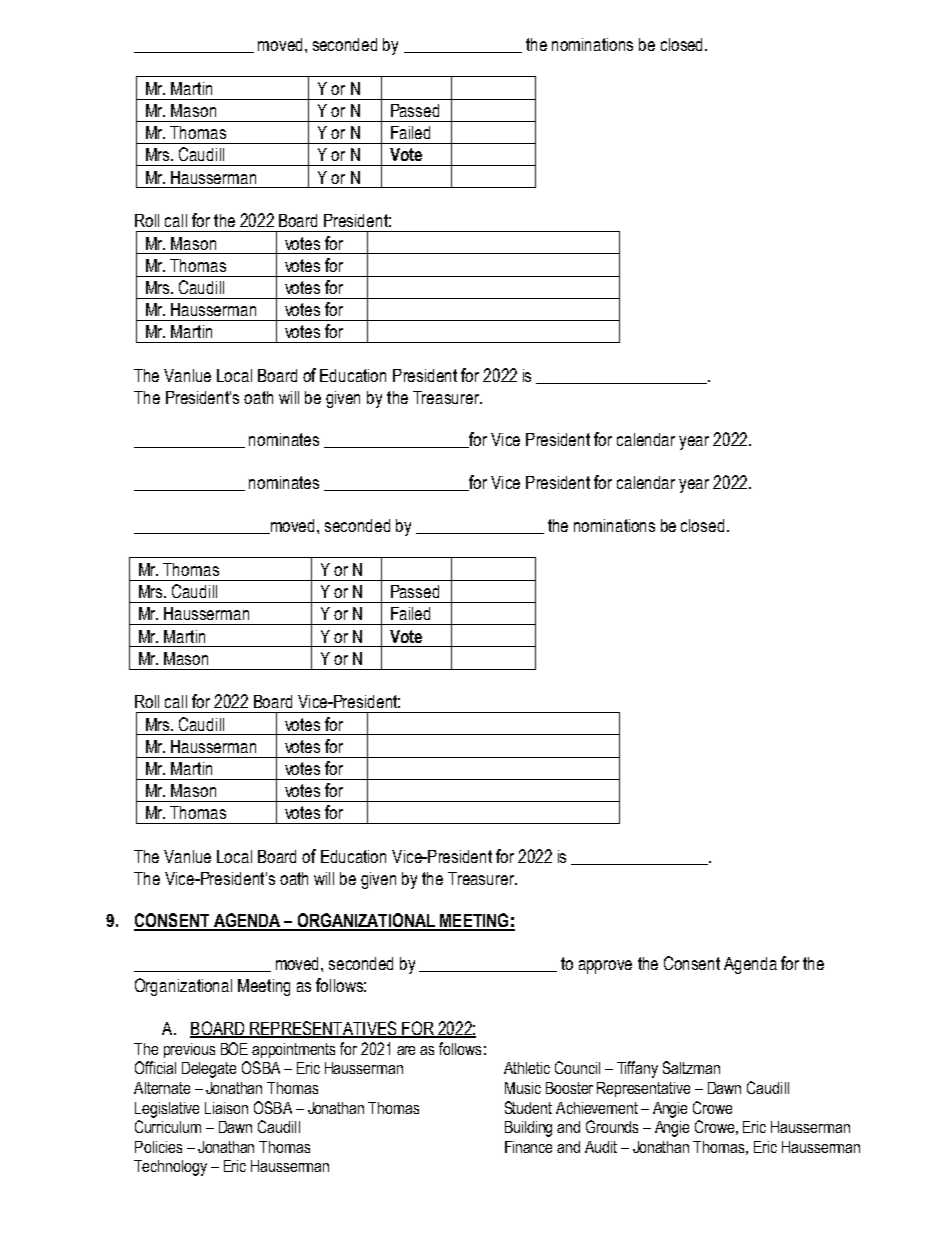  Describe the element at coordinates (605, 967) in the document. I see `approve` at that location.
